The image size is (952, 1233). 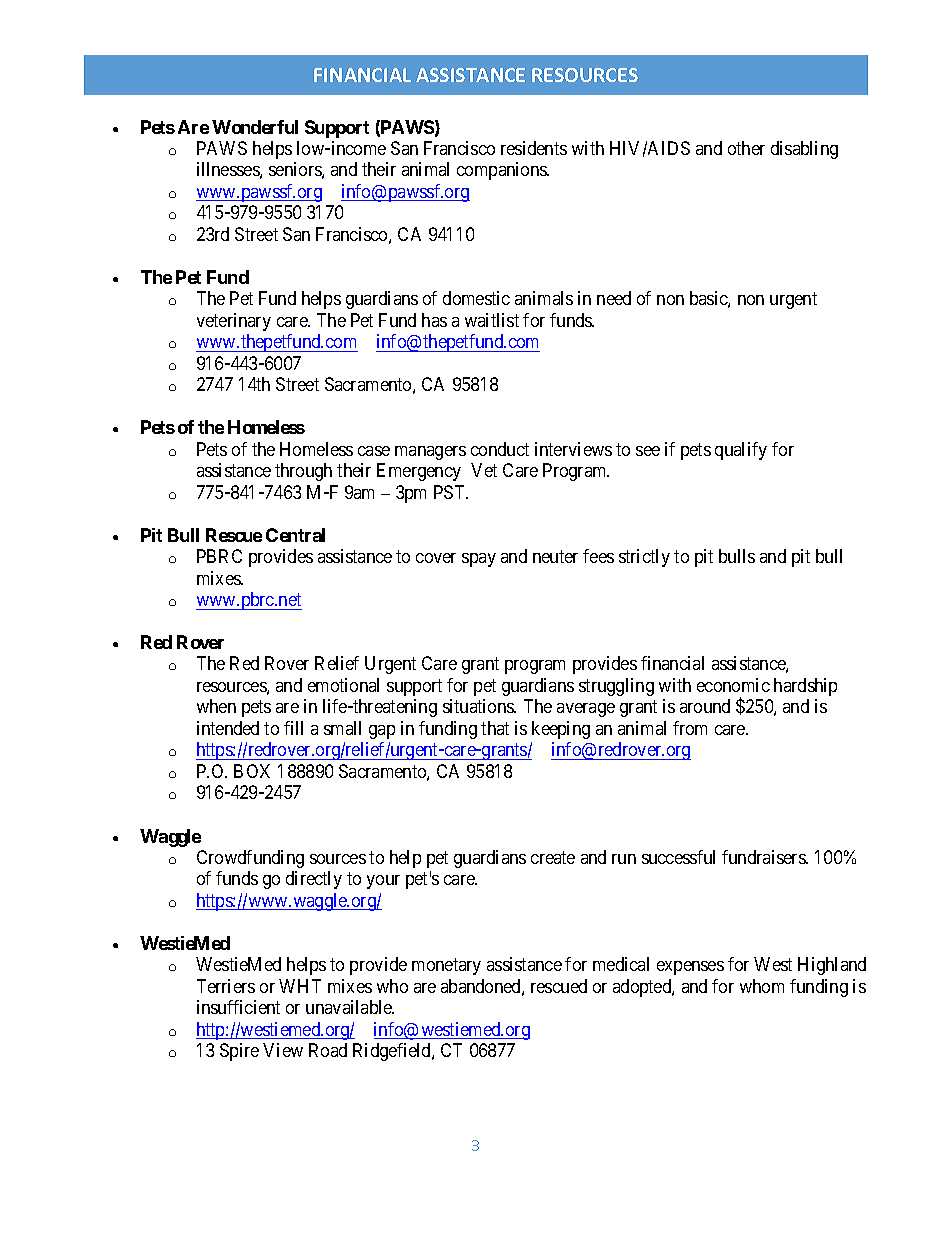 What do you see at coordinates (534, 148) in the screenshot?
I see `residents` at bounding box center [534, 148].
